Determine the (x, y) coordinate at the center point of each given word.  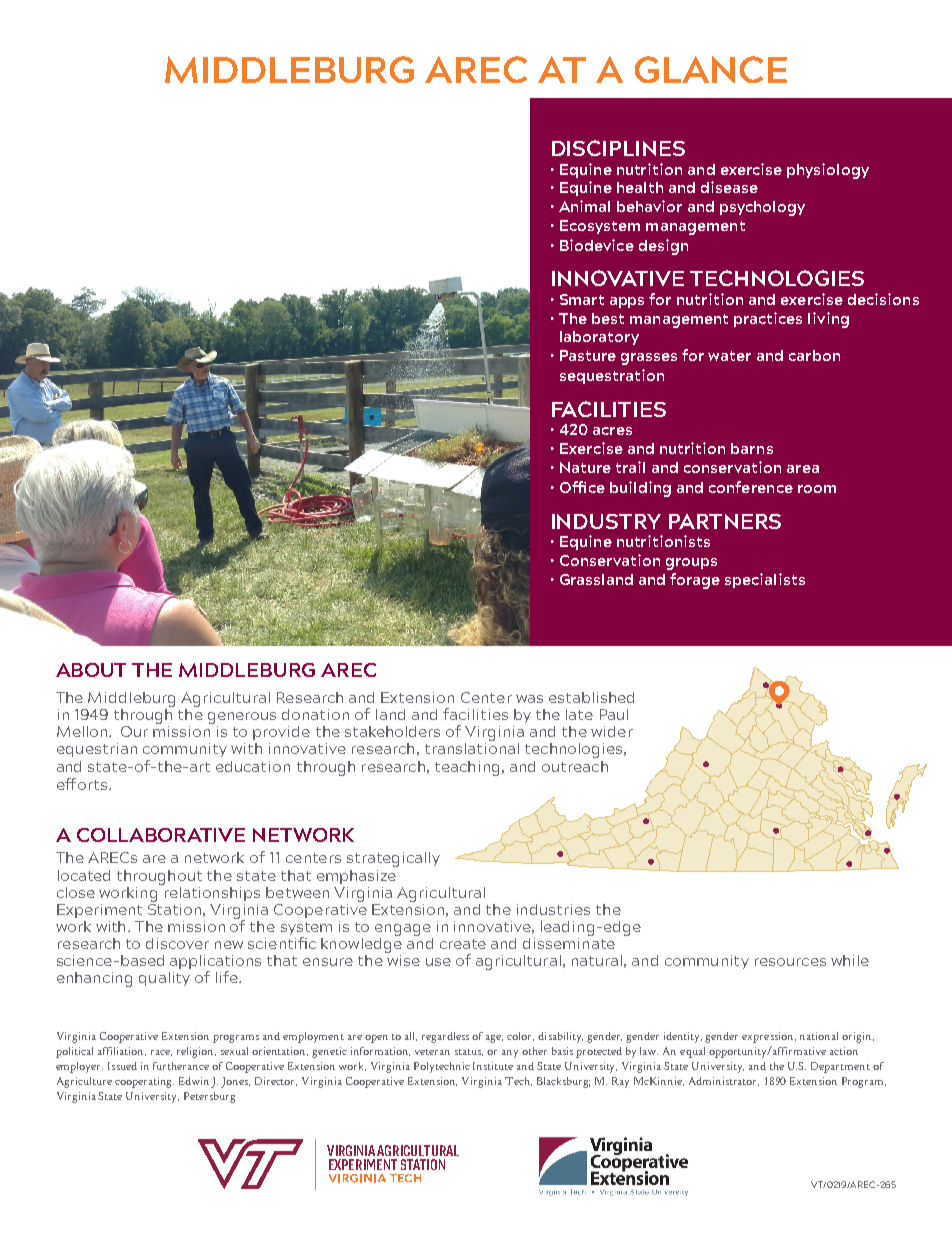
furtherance (181, 1066)
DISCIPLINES (618, 148)
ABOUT (91, 670)
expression (769, 1037)
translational (472, 747)
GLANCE (711, 69)
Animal (584, 206)
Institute (493, 1066)
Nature (585, 467)
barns (752, 448)
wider (612, 731)
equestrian (97, 750)
